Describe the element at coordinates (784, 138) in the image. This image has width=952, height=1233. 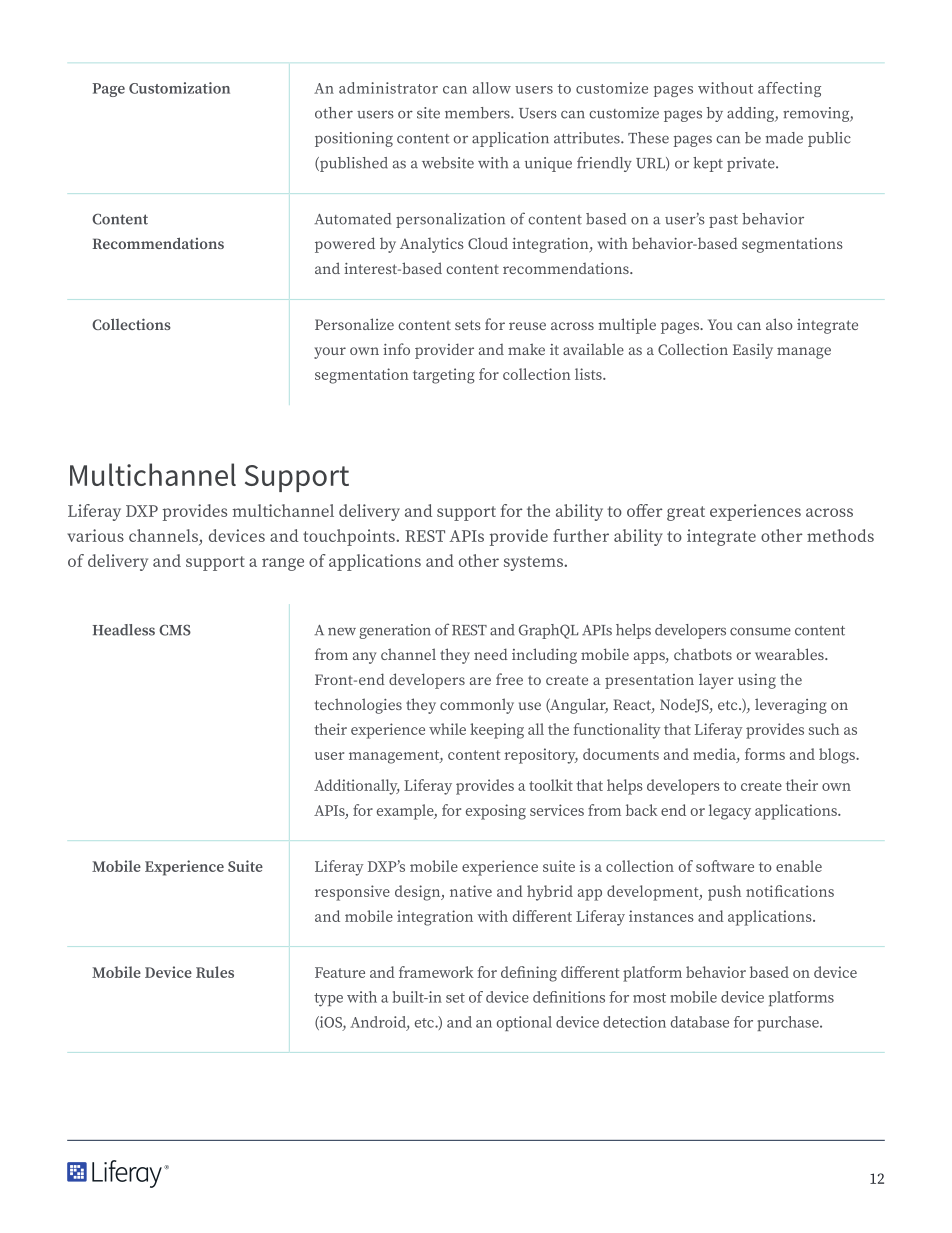
I see `made` at that location.
